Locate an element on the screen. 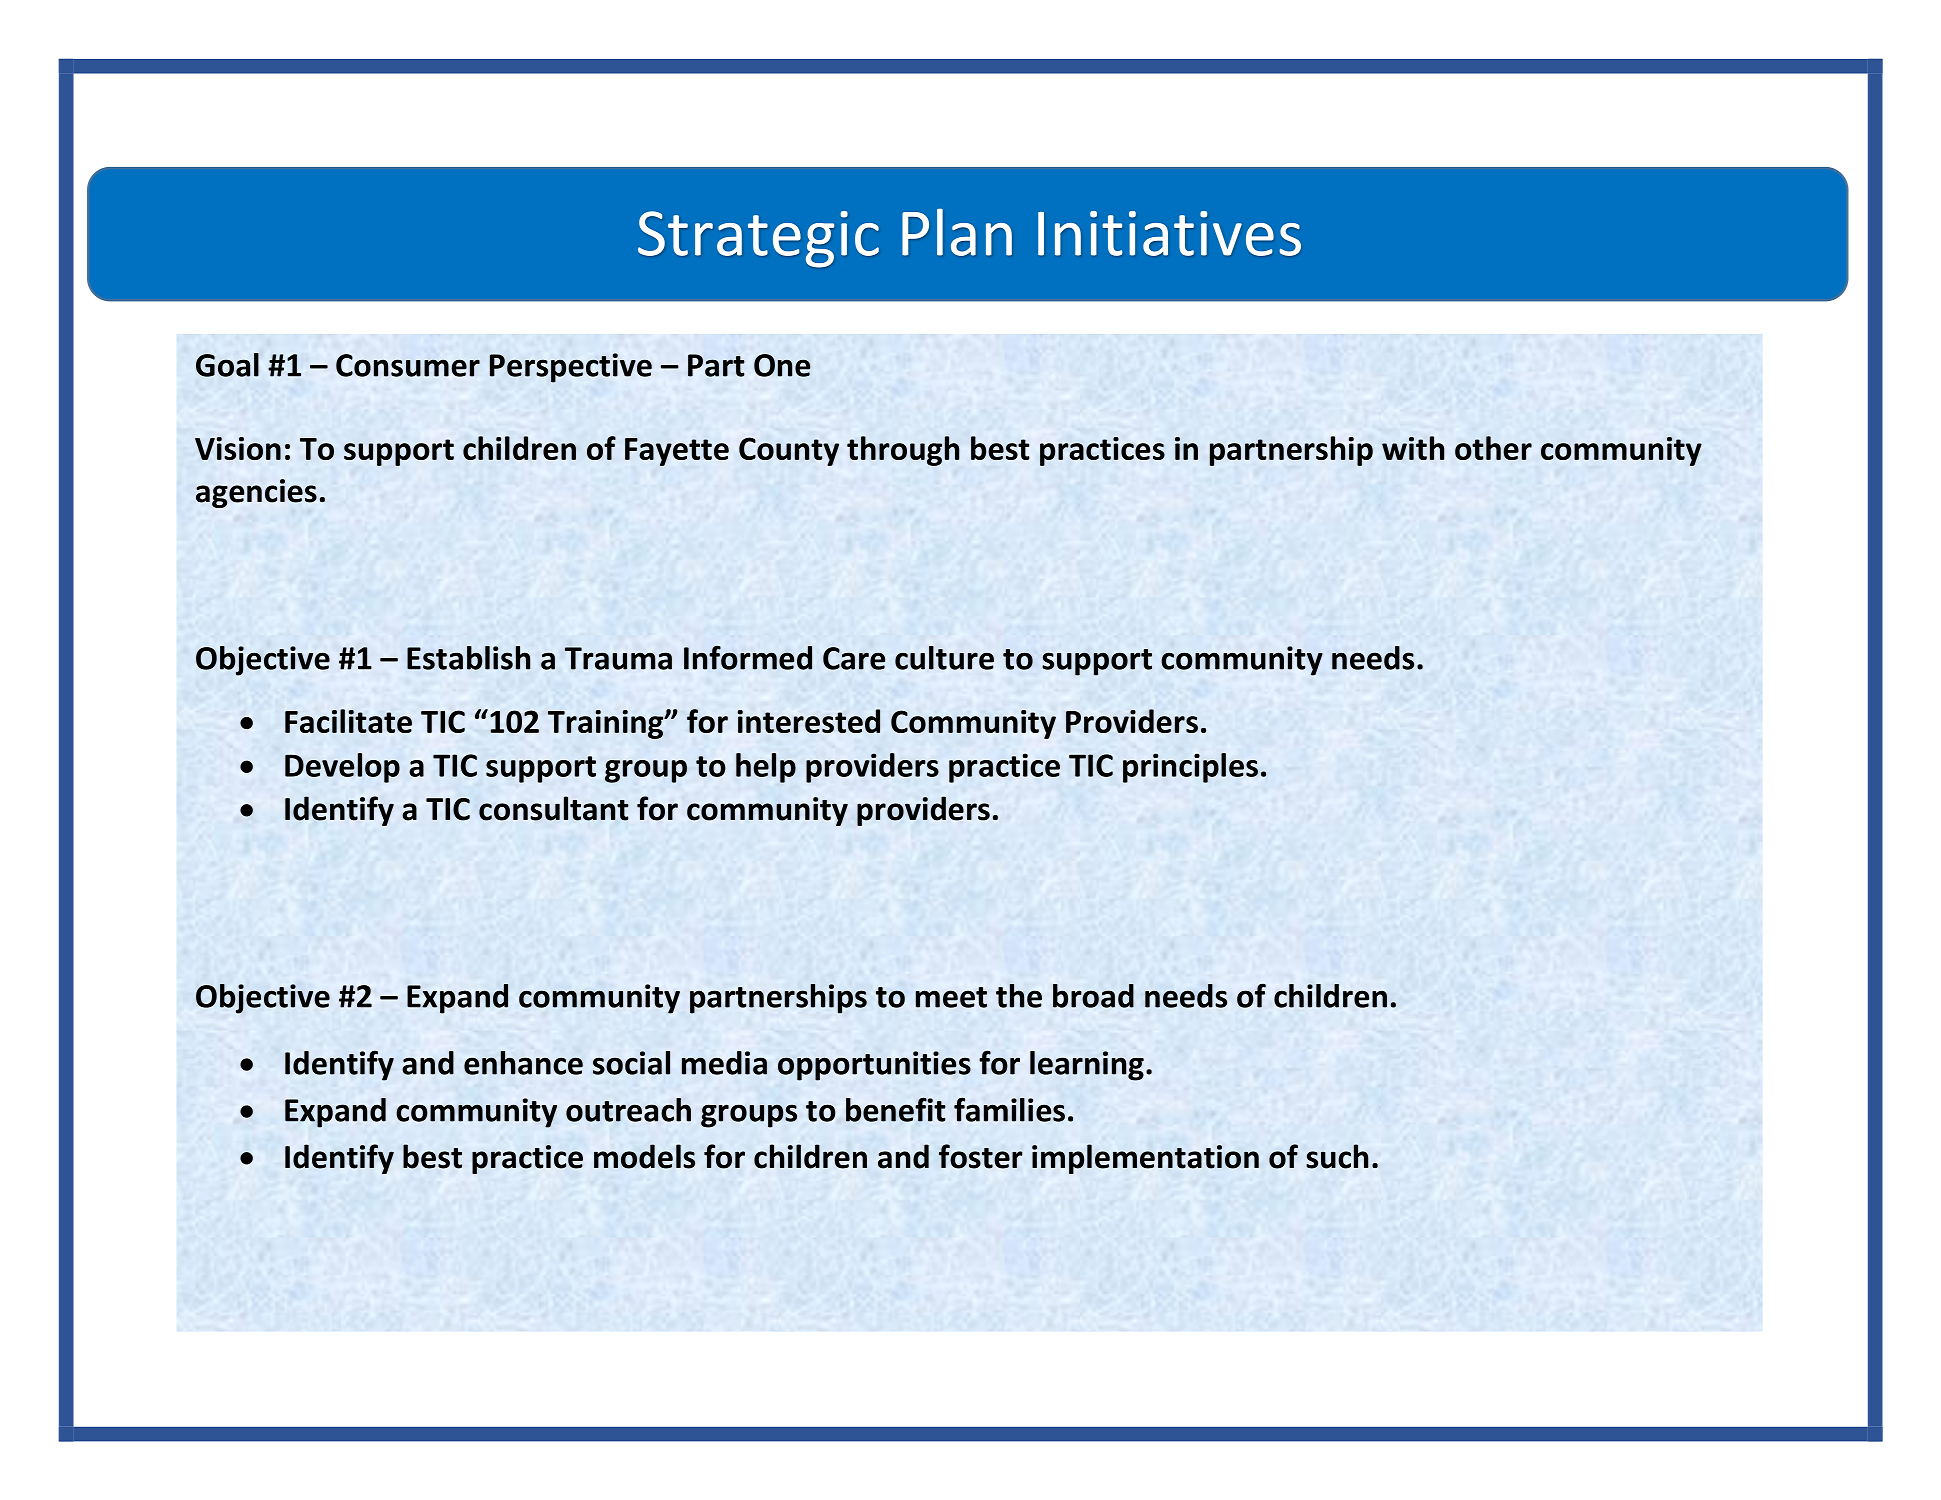  meet is located at coordinates (951, 997).
